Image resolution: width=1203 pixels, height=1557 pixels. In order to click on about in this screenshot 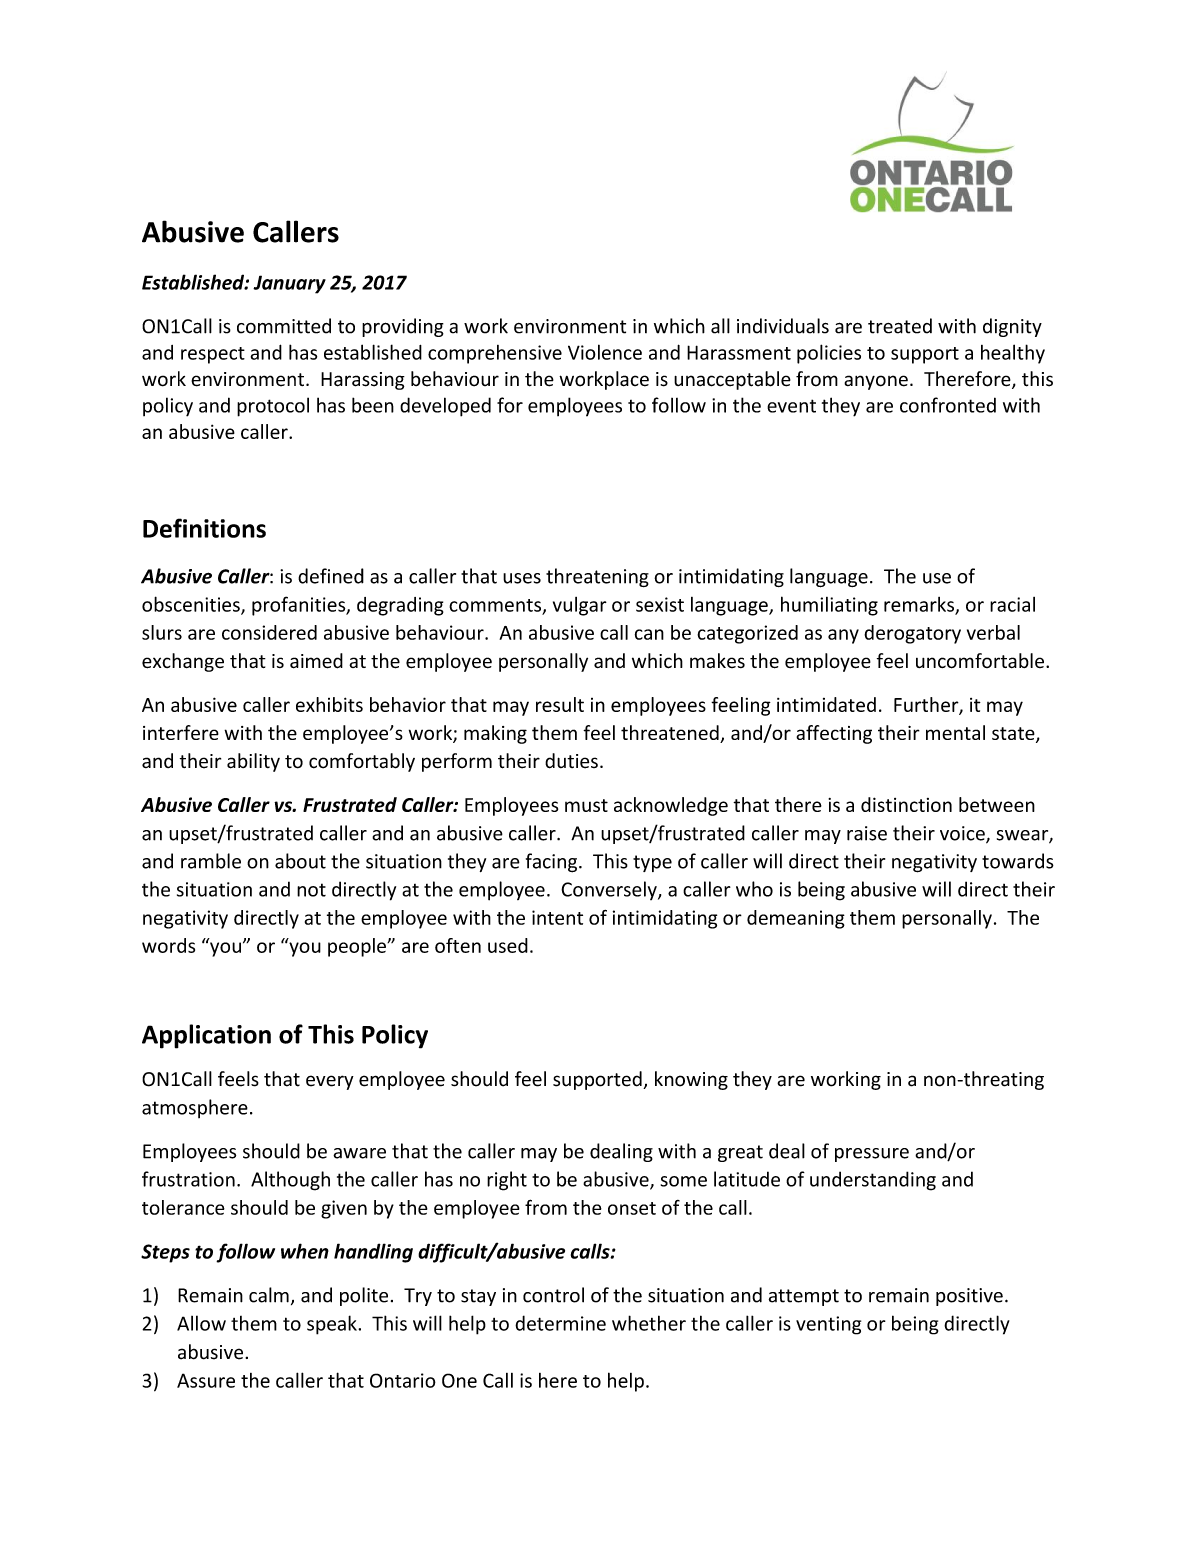, I will do `click(300, 861)`.
